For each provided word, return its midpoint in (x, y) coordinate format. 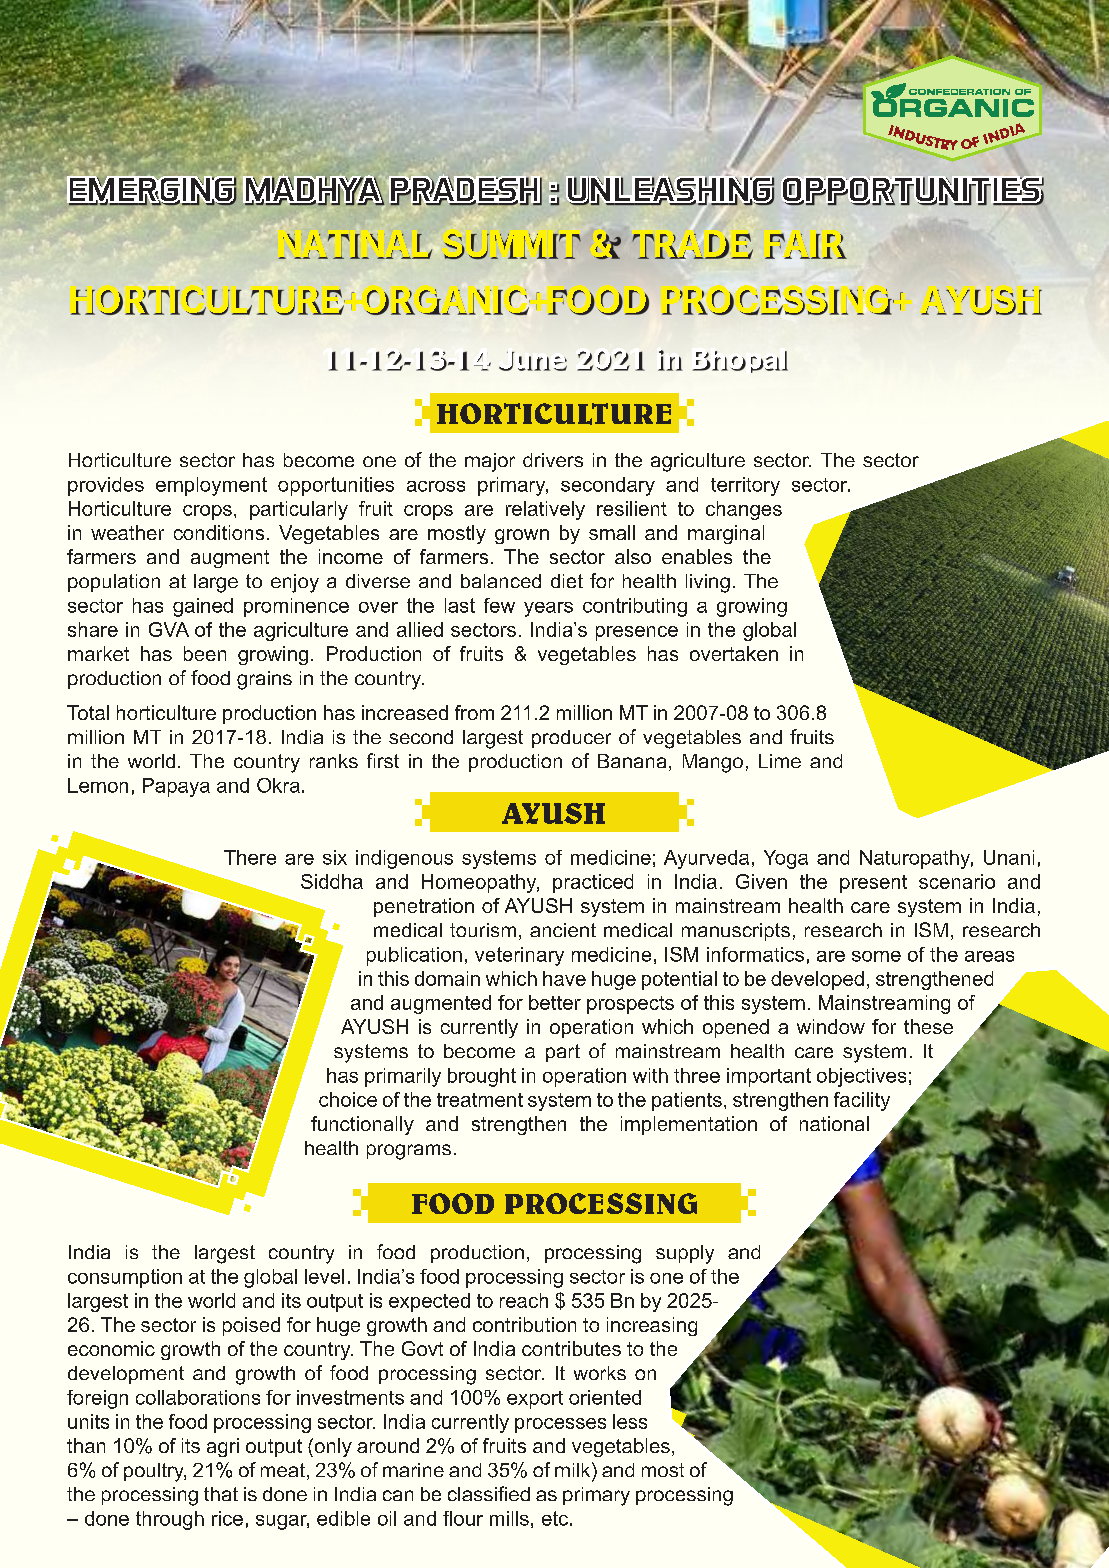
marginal (726, 534)
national (834, 1123)
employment (211, 486)
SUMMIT (512, 246)
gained (203, 607)
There (250, 857)
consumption (125, 1278)
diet (567, 581)
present (873, 884)
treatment (480, 1100)
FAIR (805, 246)
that (221, 1494)
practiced (593, 883)
